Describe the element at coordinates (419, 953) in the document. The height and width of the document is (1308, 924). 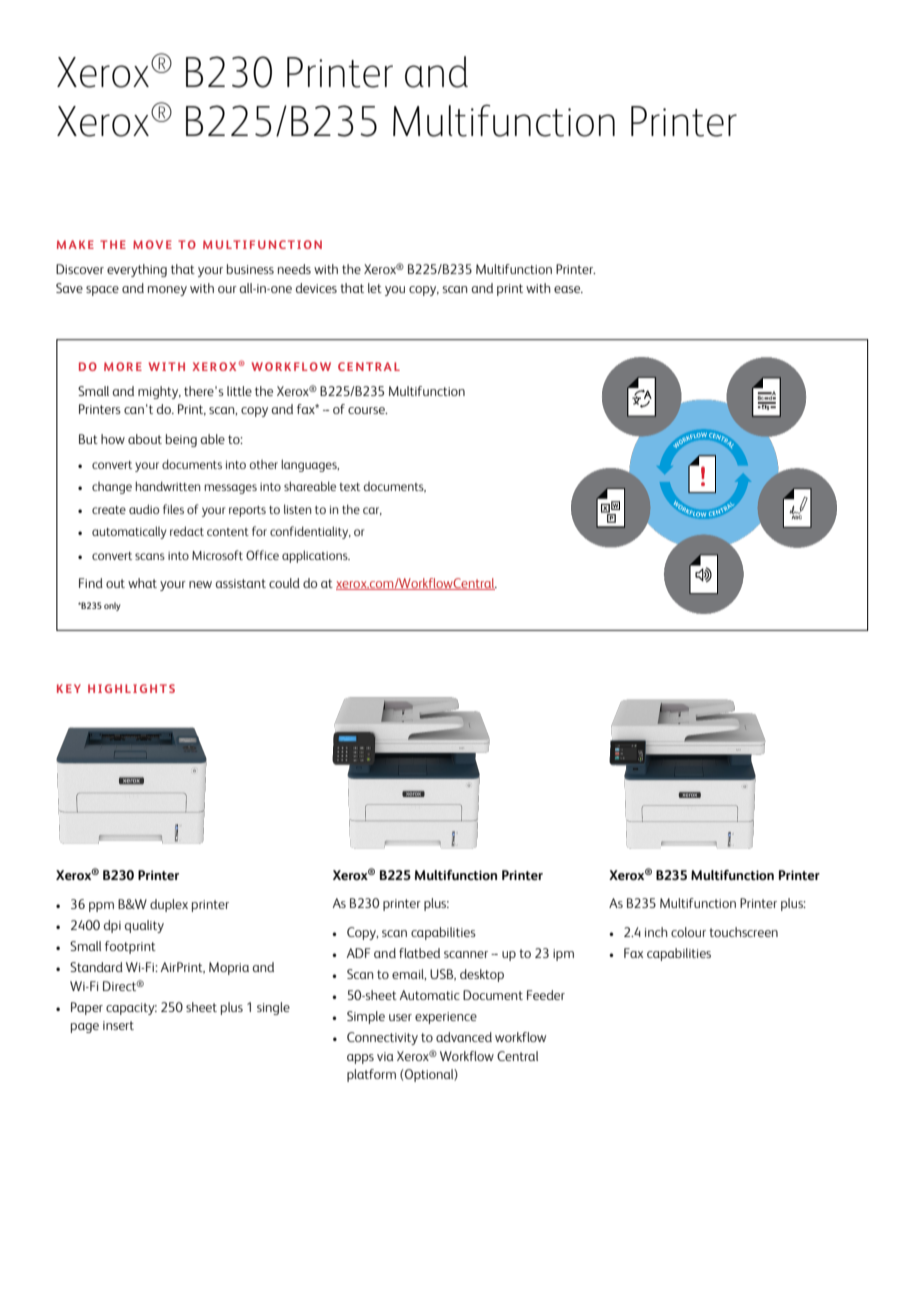
I see `flatbed` at that location.
